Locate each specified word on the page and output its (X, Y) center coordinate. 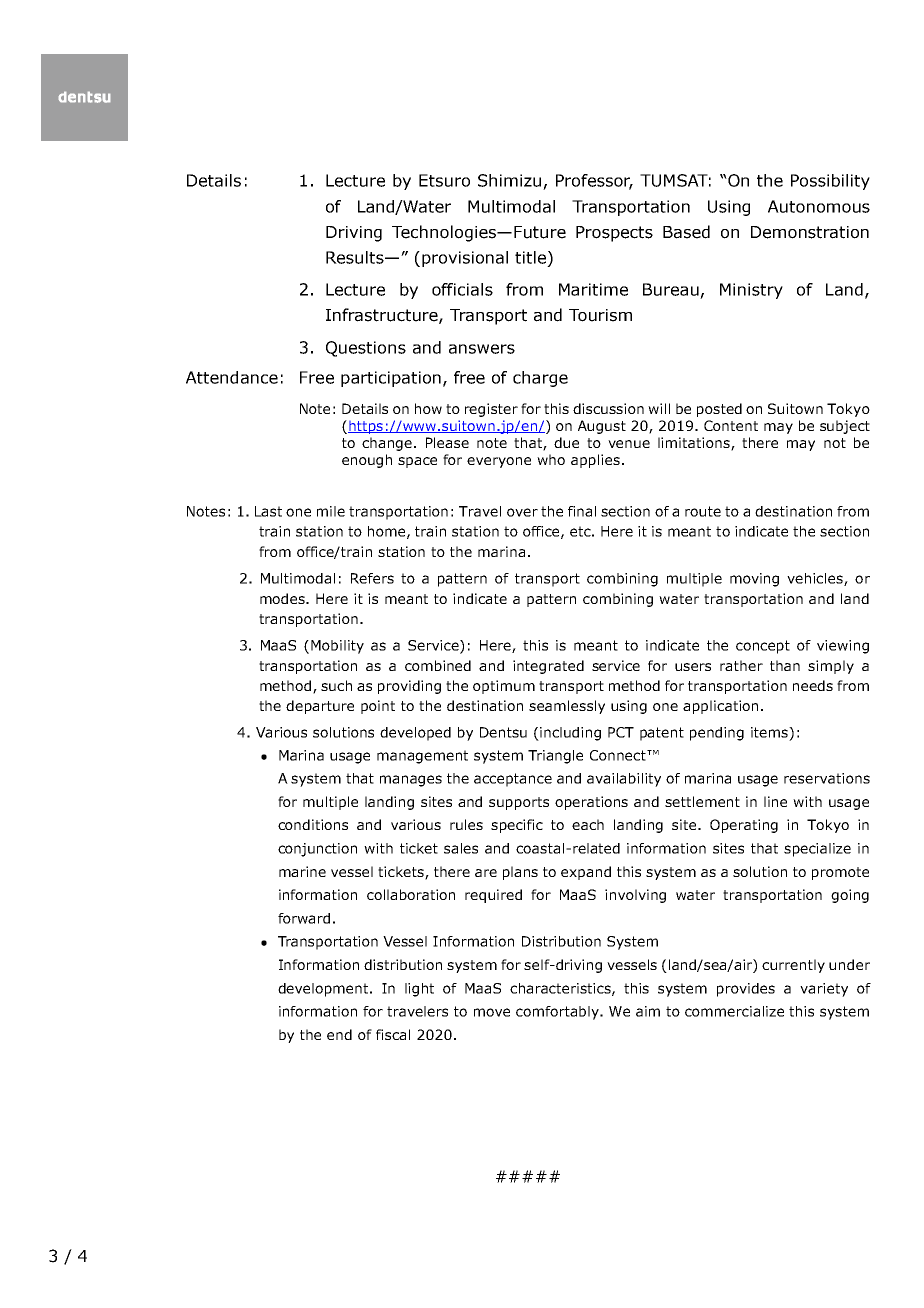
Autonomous (819, 206)
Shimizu (509, 180)
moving (754, 580)
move (492, 1012)
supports (519, 803)
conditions (313, 824)
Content (731, 425)
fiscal (393, 1034)
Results (356, 257)
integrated (548, 667)
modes (284, 598)
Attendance (232, 377)
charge (540, 379)
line (775, 801)
